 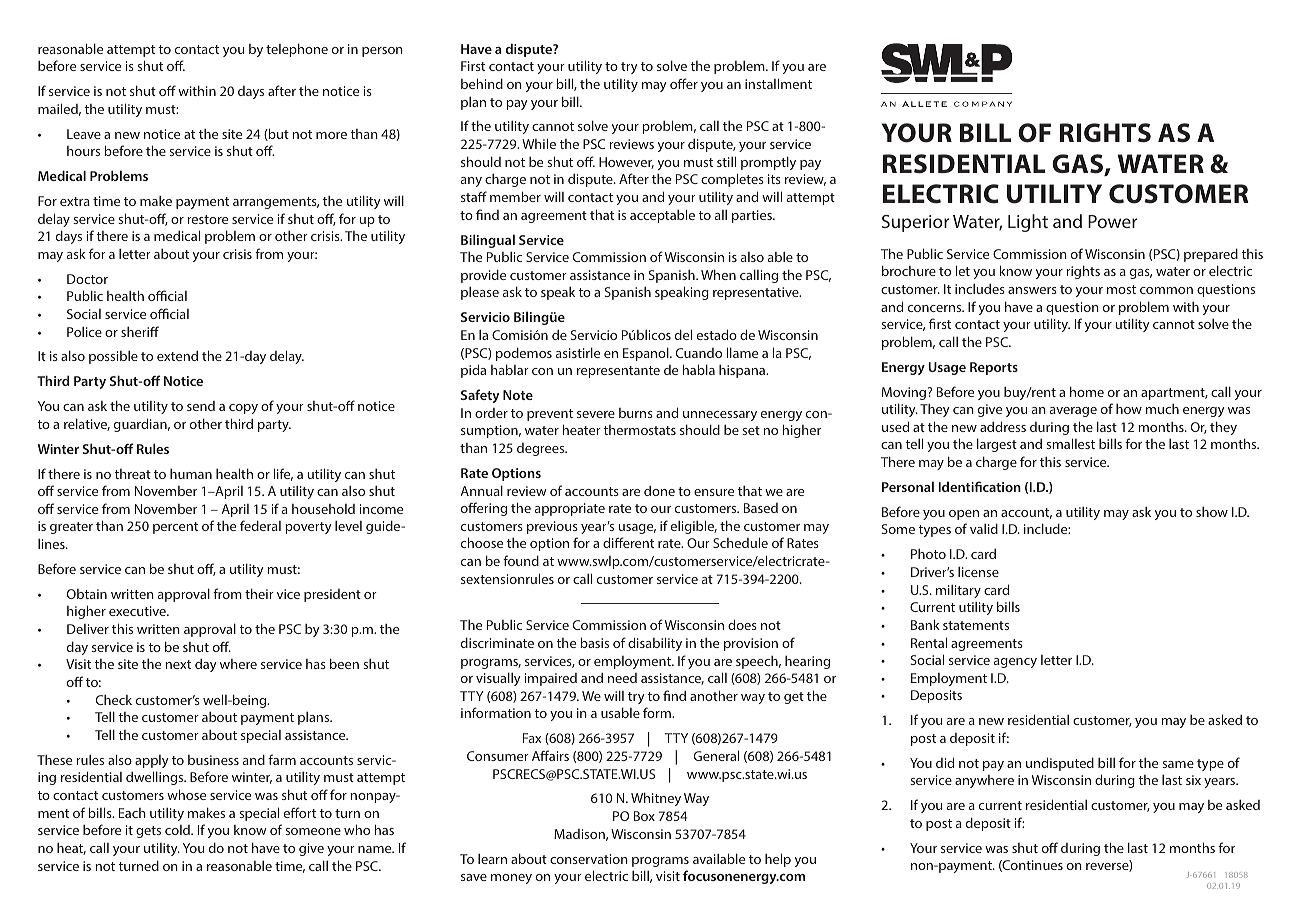 What do you see at coordinates (178, 830) in the screenshot?
I see `cold` at bounding box center [178, 830].
